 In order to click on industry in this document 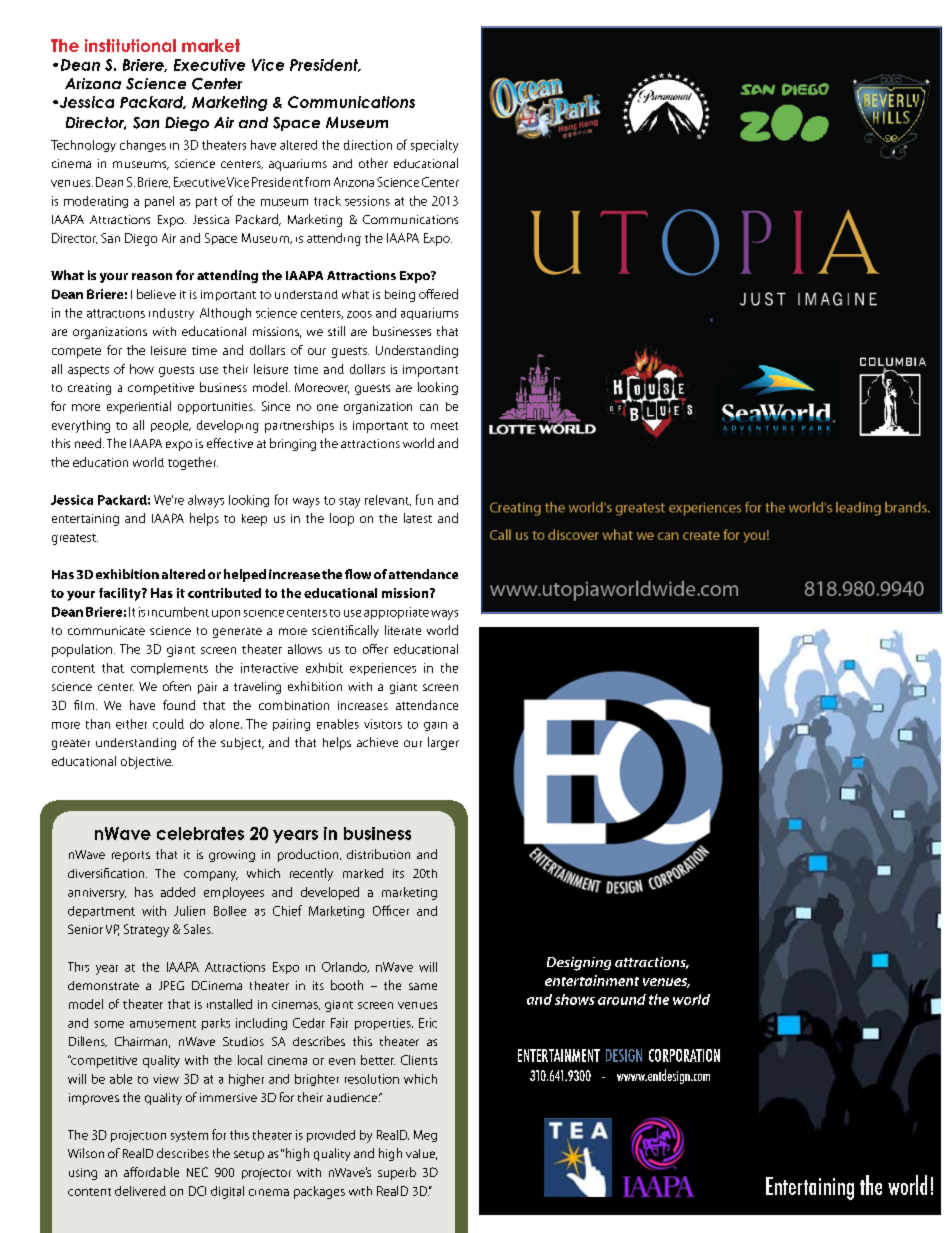, I will do `click(171, 314)`.
